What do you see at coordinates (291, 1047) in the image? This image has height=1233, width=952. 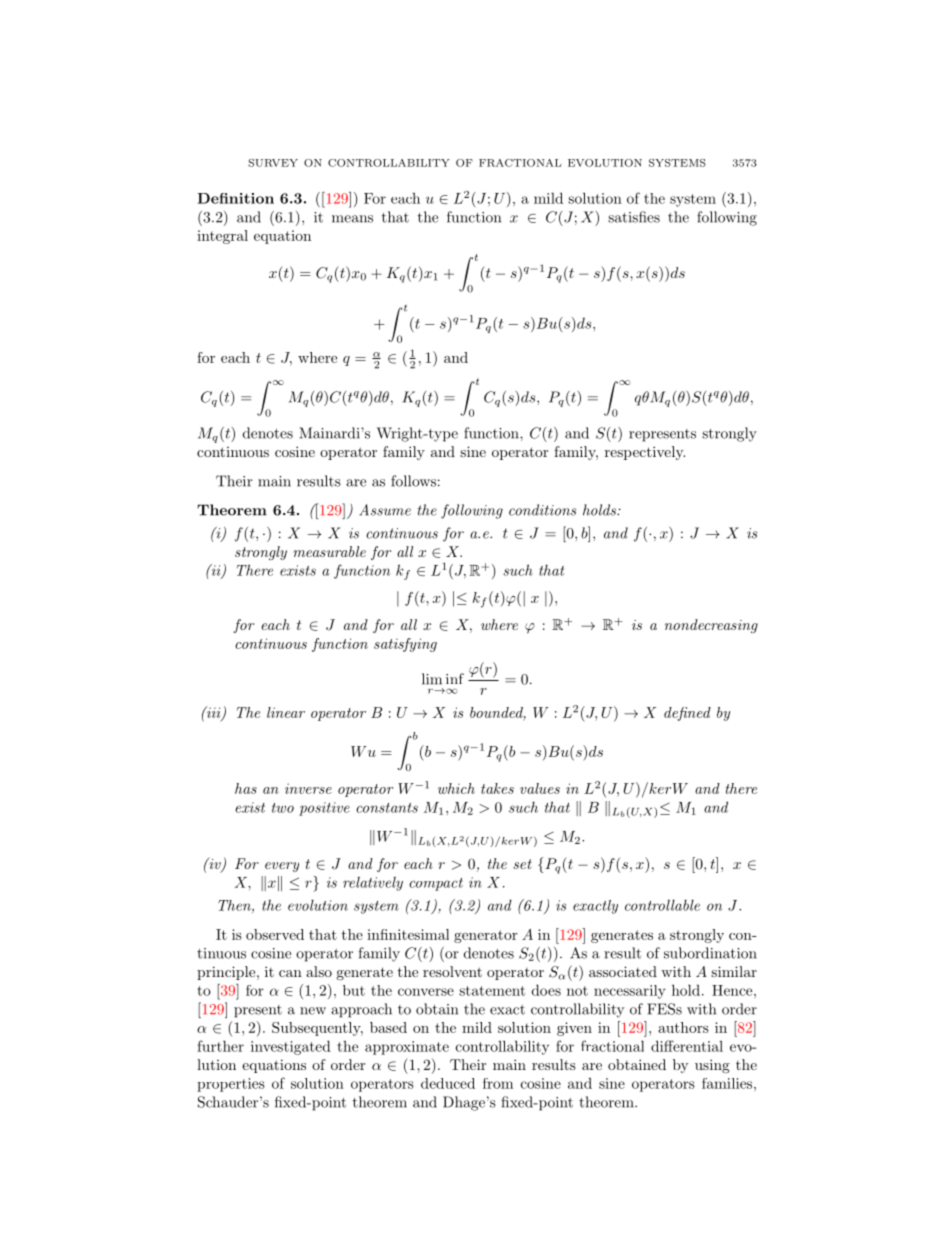 I see `investigated` at bounding box center [291, 1047].
